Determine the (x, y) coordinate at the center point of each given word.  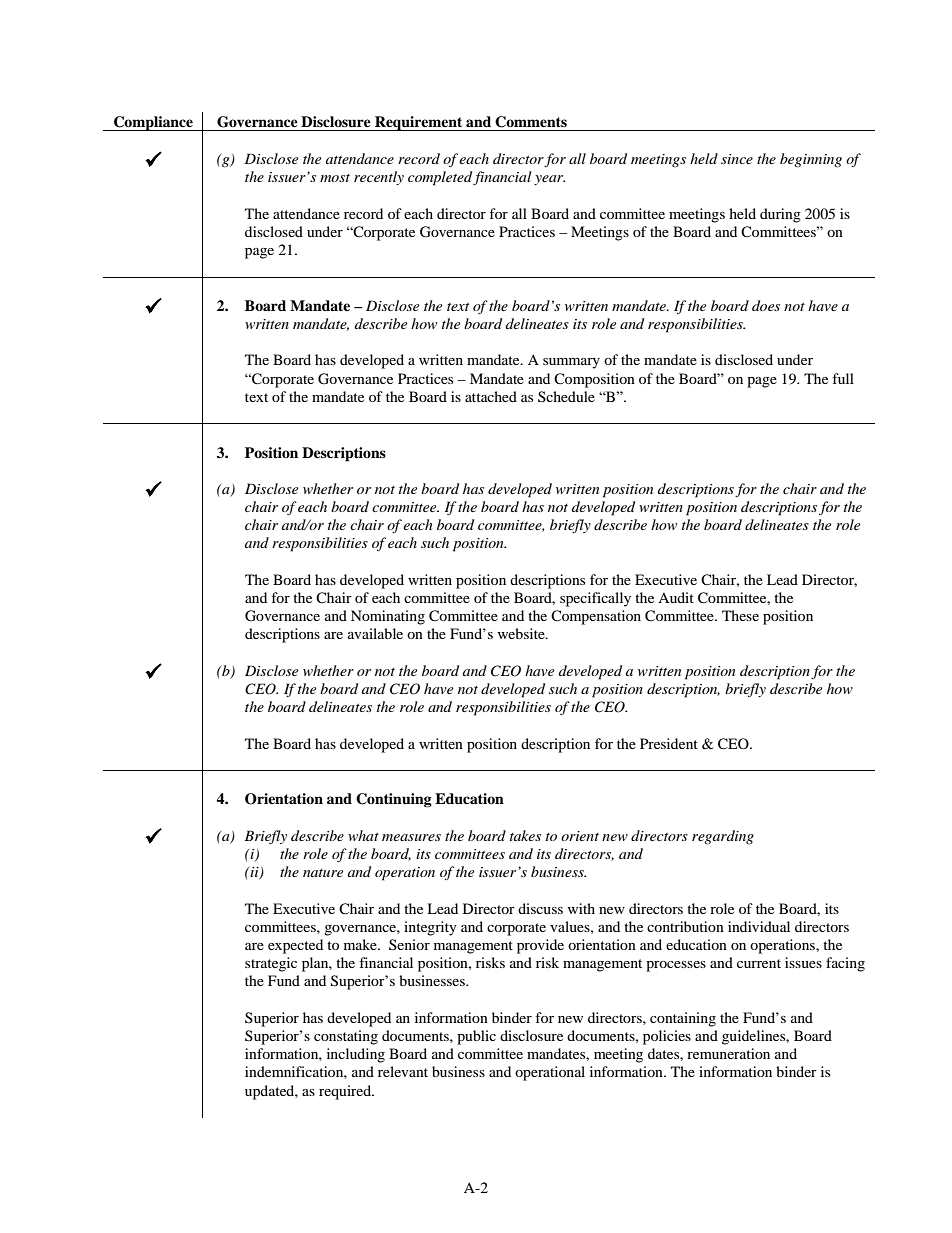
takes (525, 835)
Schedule (566, 396)
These (740, 615)
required (346, 1092)
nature (323, 873)
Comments (531, 122)
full (843, 378)
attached (491, 396)
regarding (723, 837)
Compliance (153, 123)
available (375, 633)
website (522, 633)
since (737, 159)
